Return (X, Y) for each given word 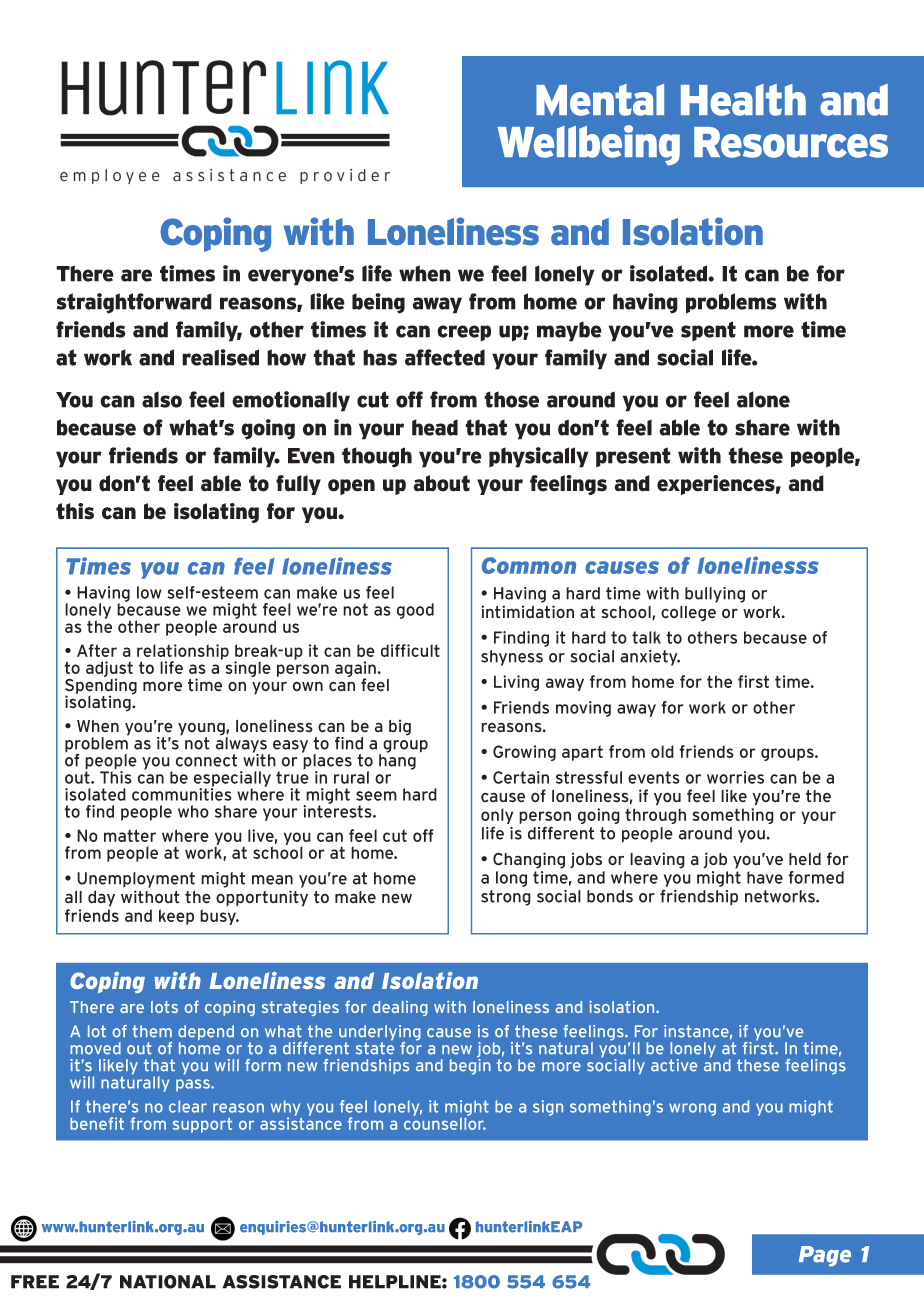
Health (743, 100)
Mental (600, 100)
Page (825, 1256)
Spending (101, 686)
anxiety (650, 658)
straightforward (134, 303)
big (400, 727)
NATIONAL (168, 1282)
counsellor (445, 1122)
